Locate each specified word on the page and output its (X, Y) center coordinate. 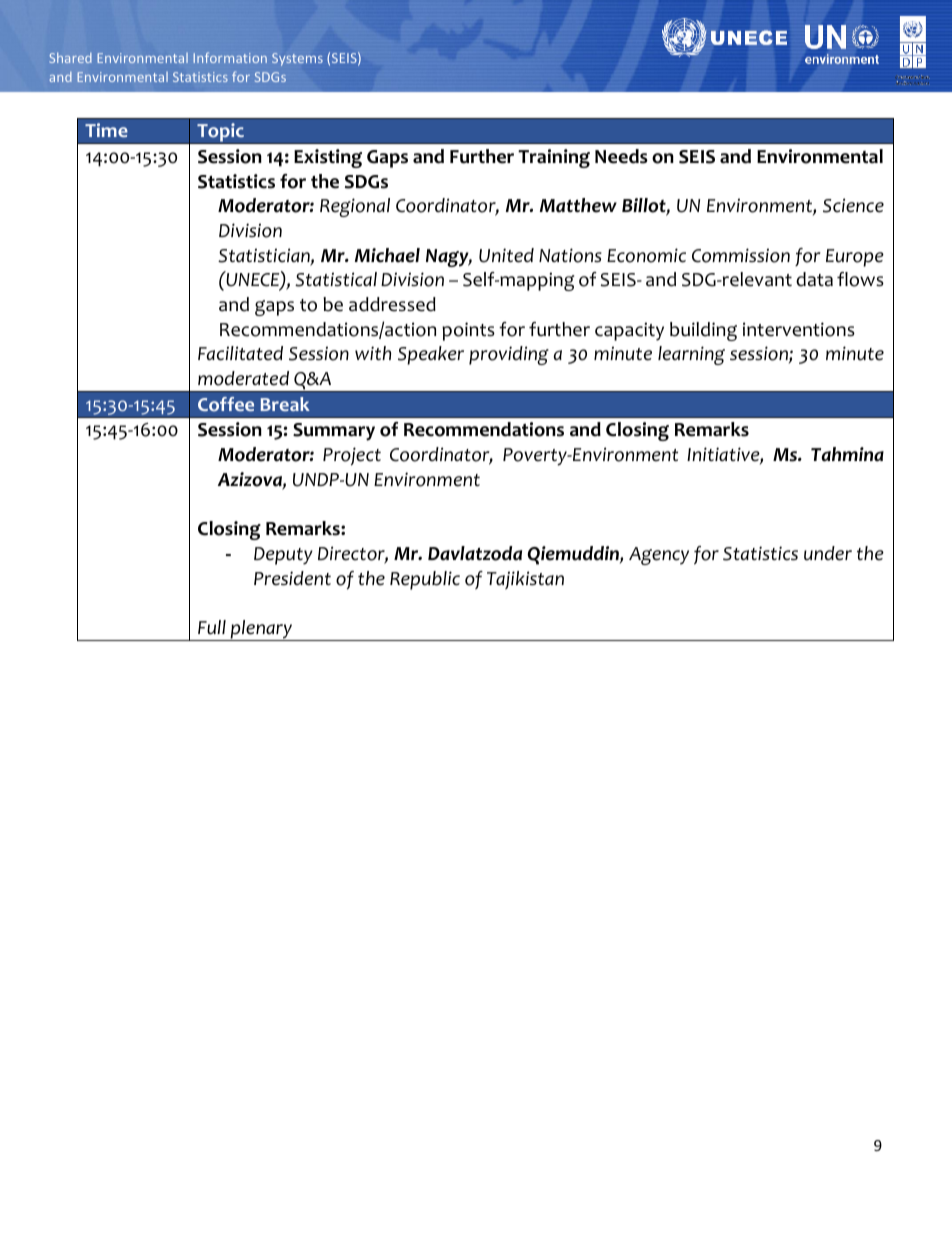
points (468, 331)
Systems (297, 59)
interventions (799, 329)
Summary (334, 432)
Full (212, 627)
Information (230, 57)
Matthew (578, 205)
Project (352, 456)
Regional (355, 207)
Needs (621, 156)
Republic (425, 580)
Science (853, 205)
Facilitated (240, 353)
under (828, 553)
